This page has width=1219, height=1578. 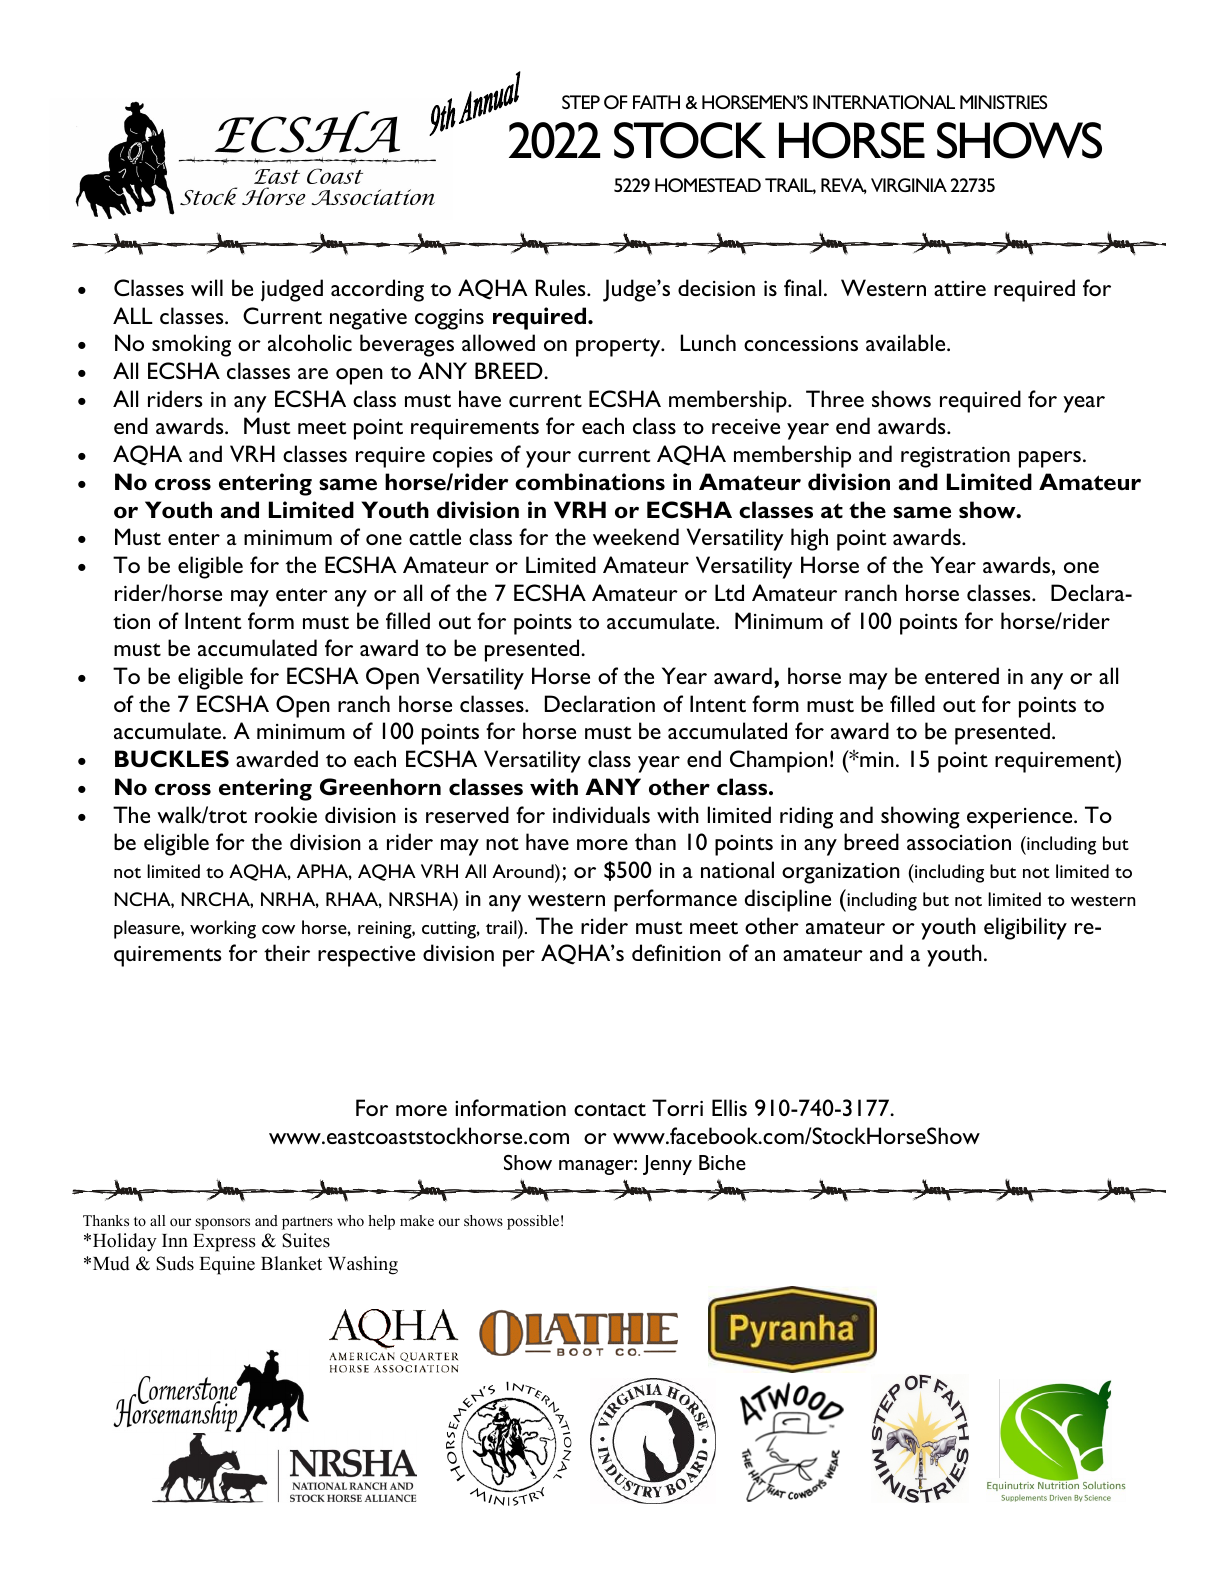 What do you see at coordinates (207, 287) in the page?
I see `will` at bounding box center [207, 287].
